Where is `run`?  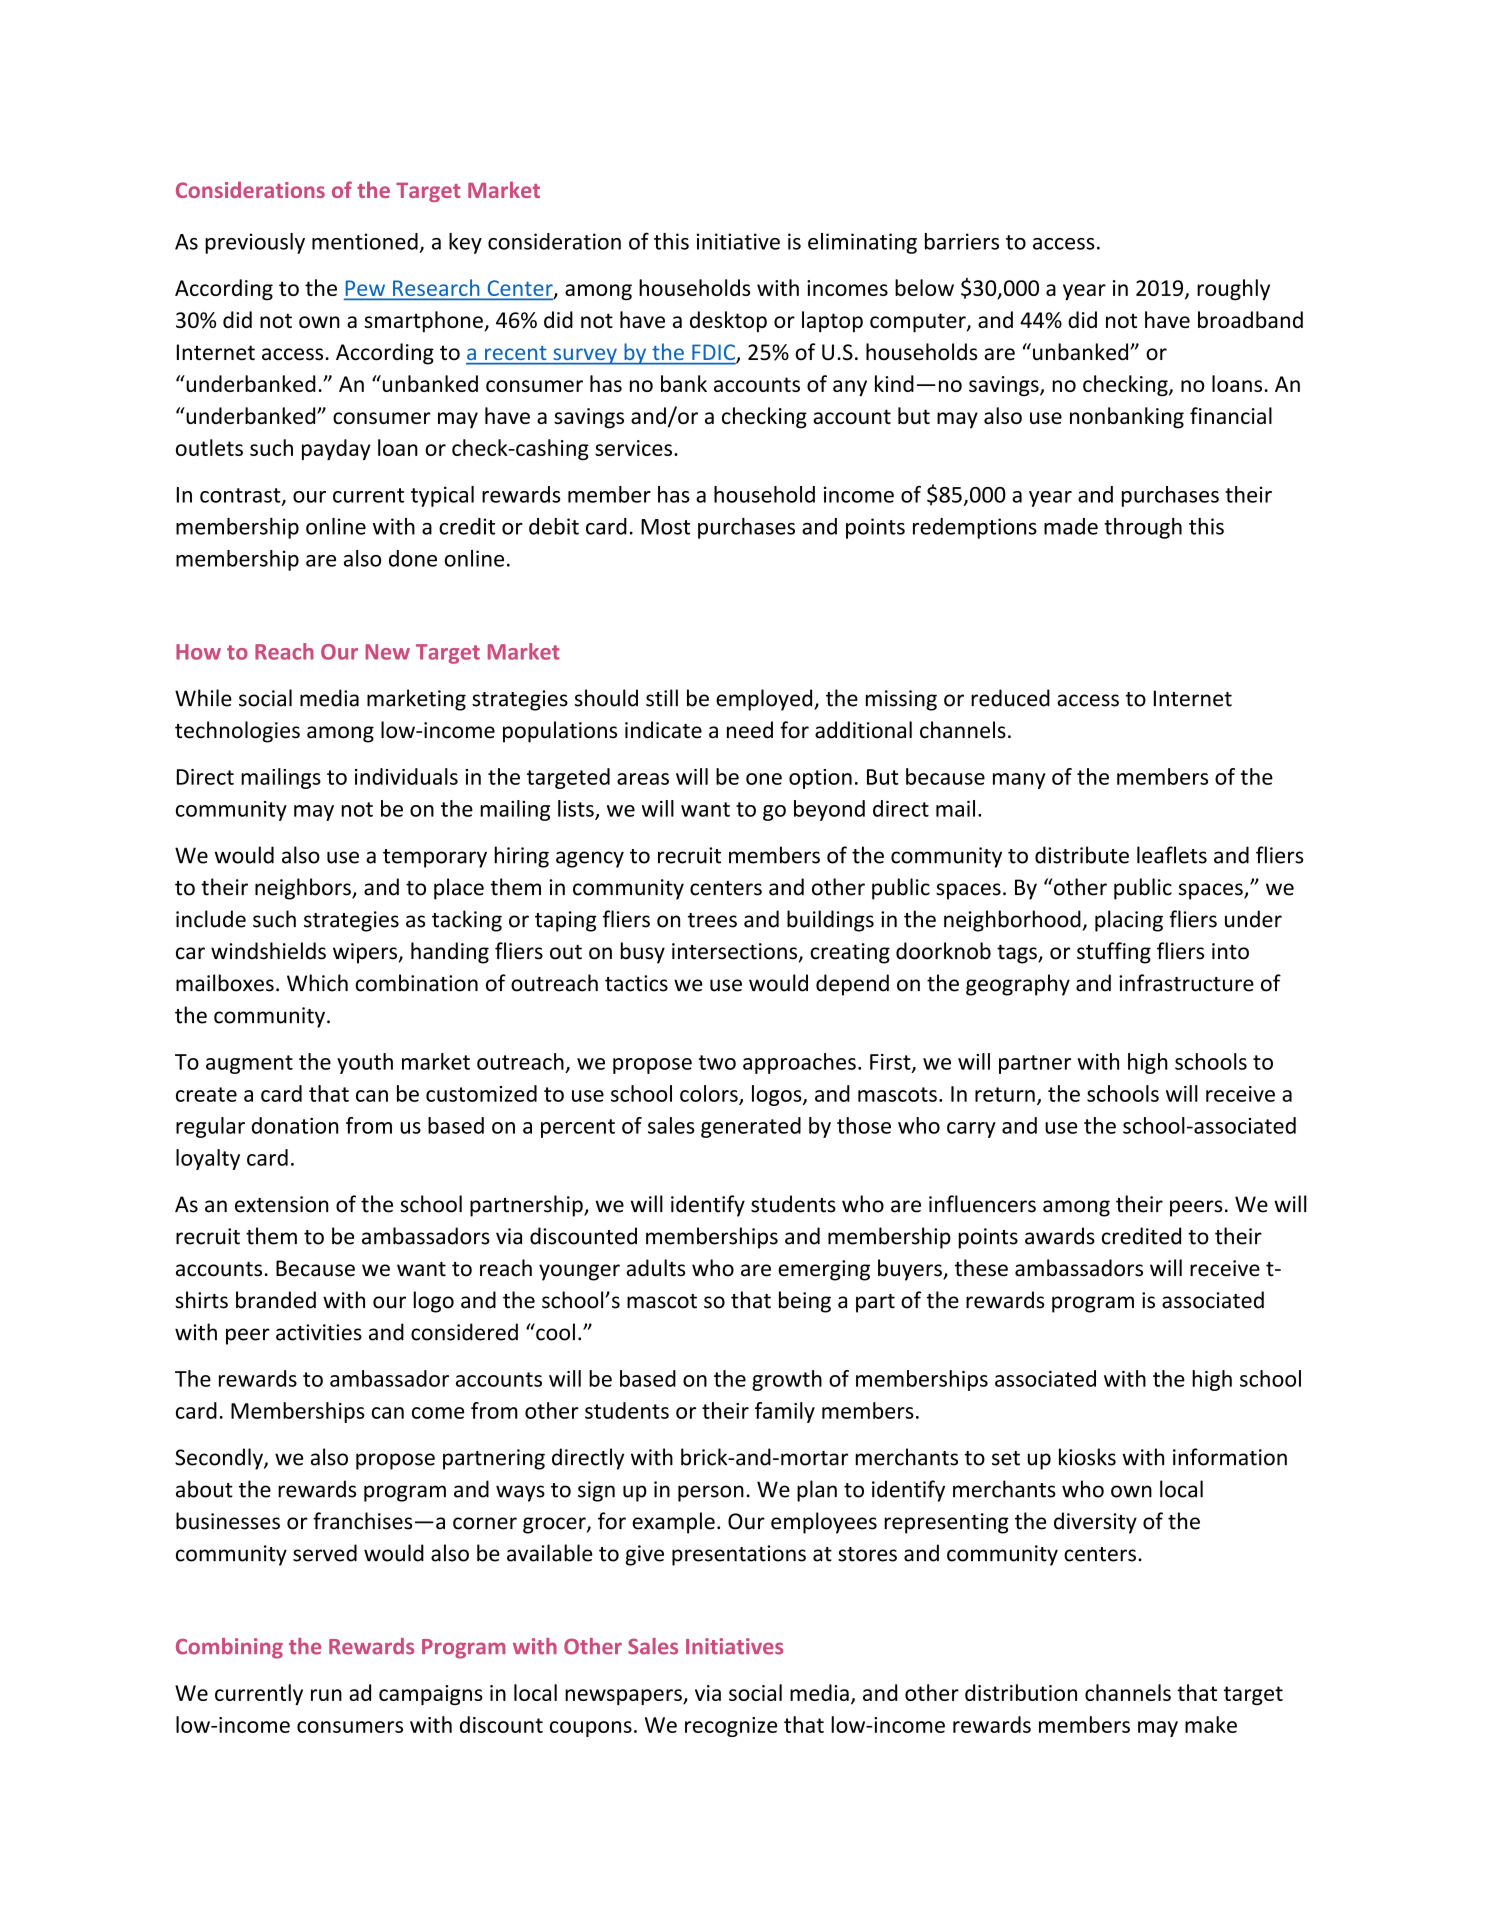
run is located at coordinates (326, 1695).
